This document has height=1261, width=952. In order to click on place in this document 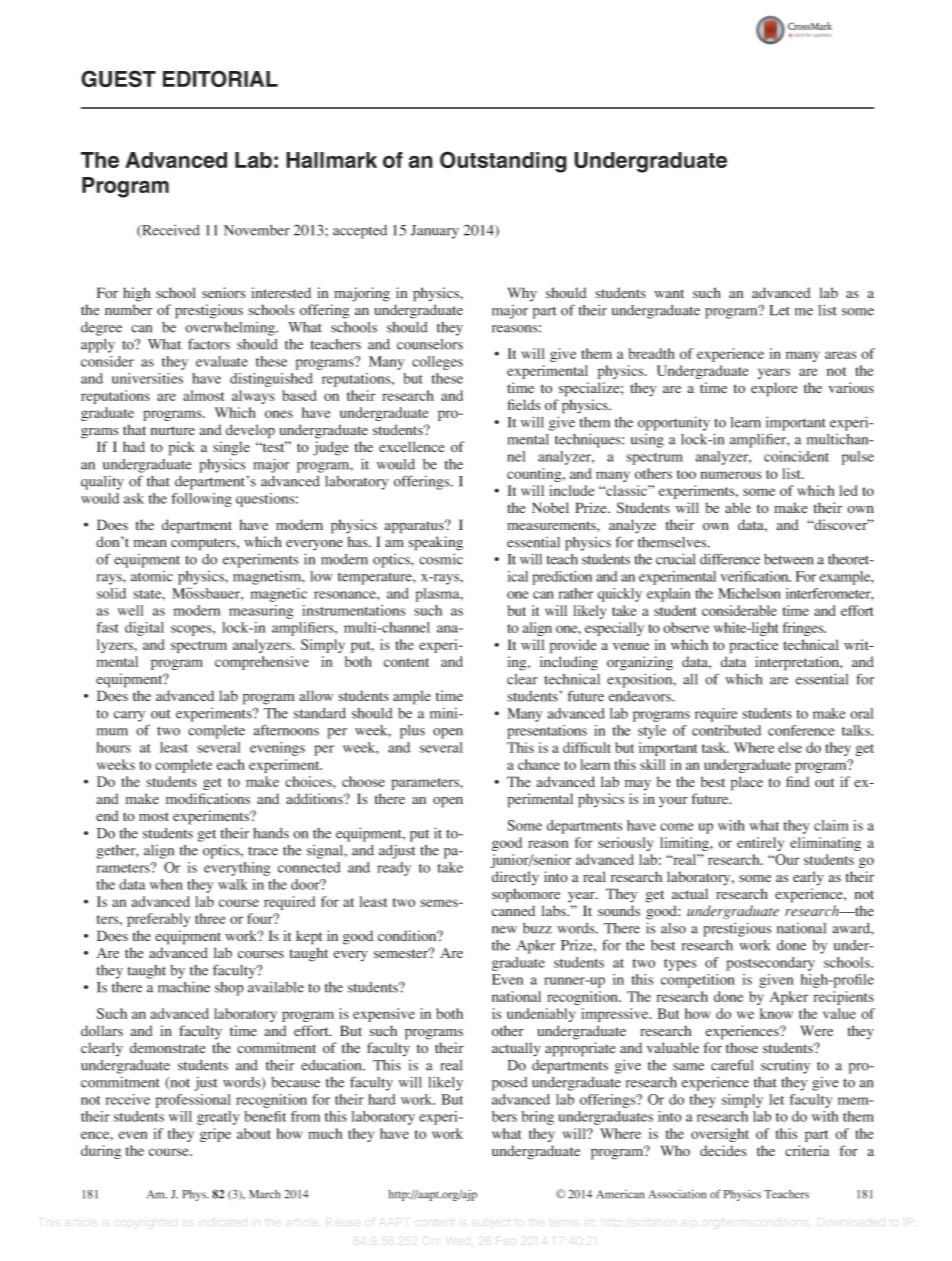, I will do `click(747, 783)`.
